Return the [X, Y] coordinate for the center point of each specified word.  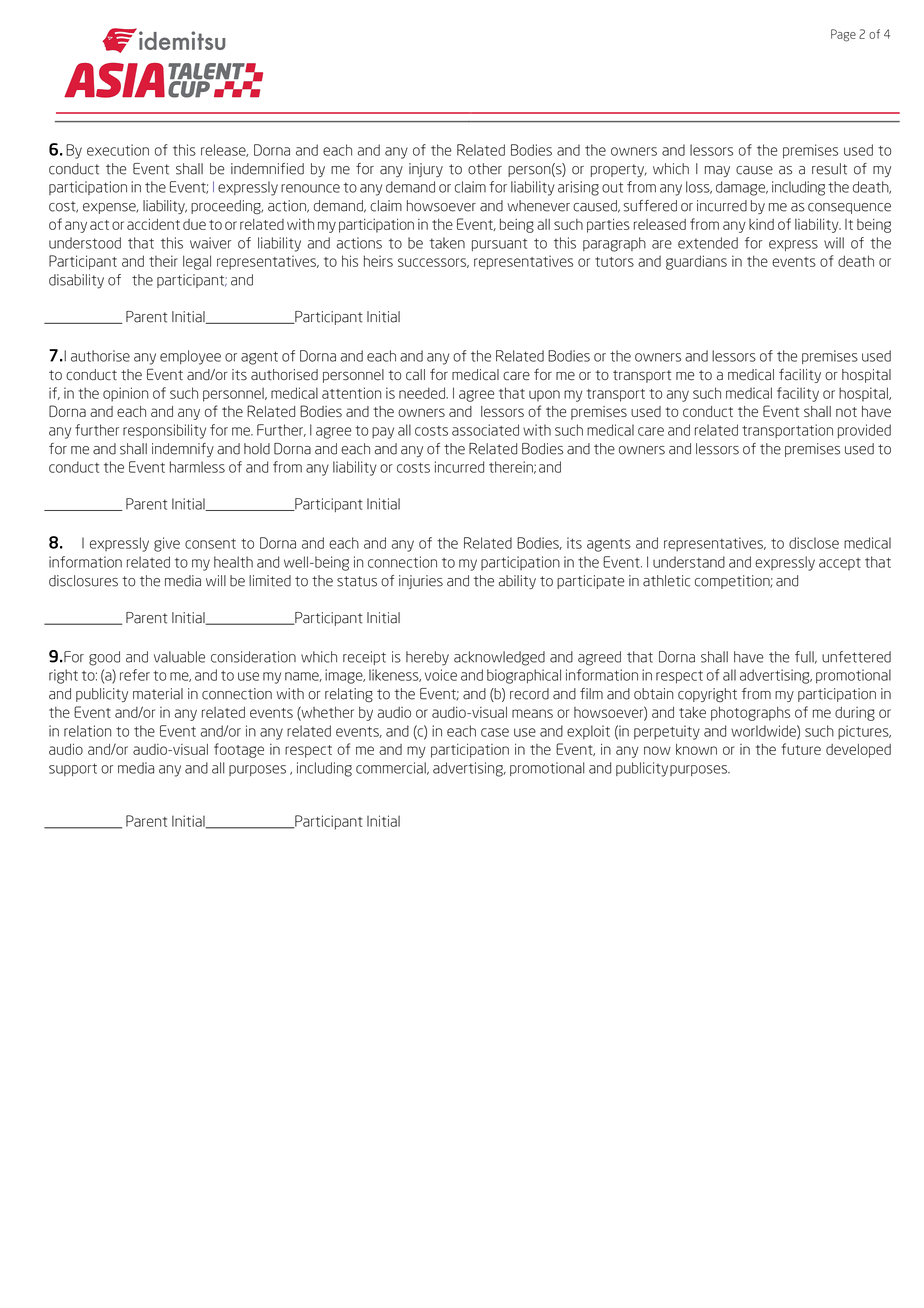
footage [239, 750]
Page [843, 35]
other [485, 169]
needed [423, 393]
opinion [125, 394]
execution [118, 150]
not [846, 412]
